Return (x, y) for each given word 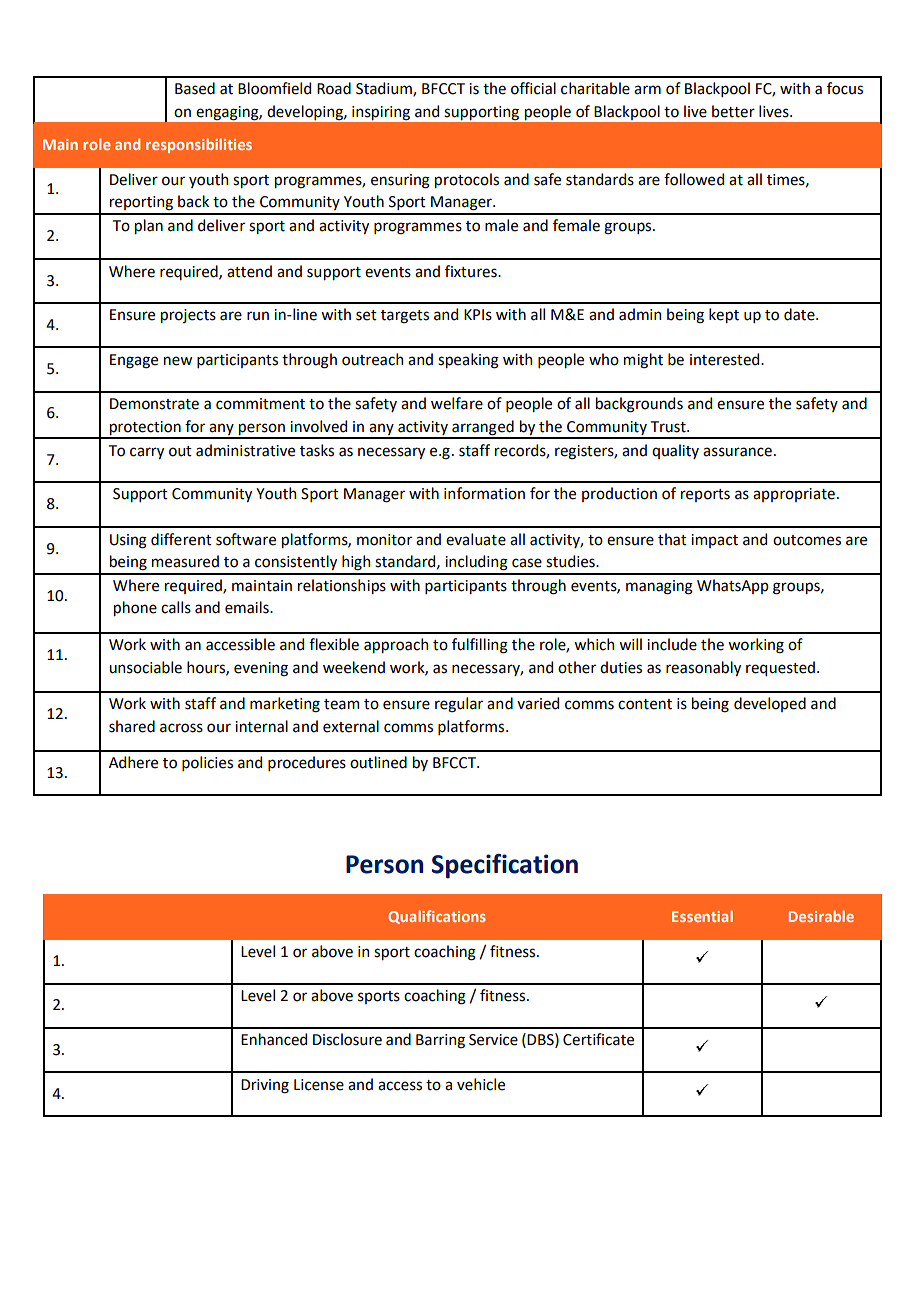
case (527, 563)
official (533, 88)
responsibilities (199, 145)
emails (248, 607)
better (733, 111)
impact (714, 541)
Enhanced (274, 1039)
